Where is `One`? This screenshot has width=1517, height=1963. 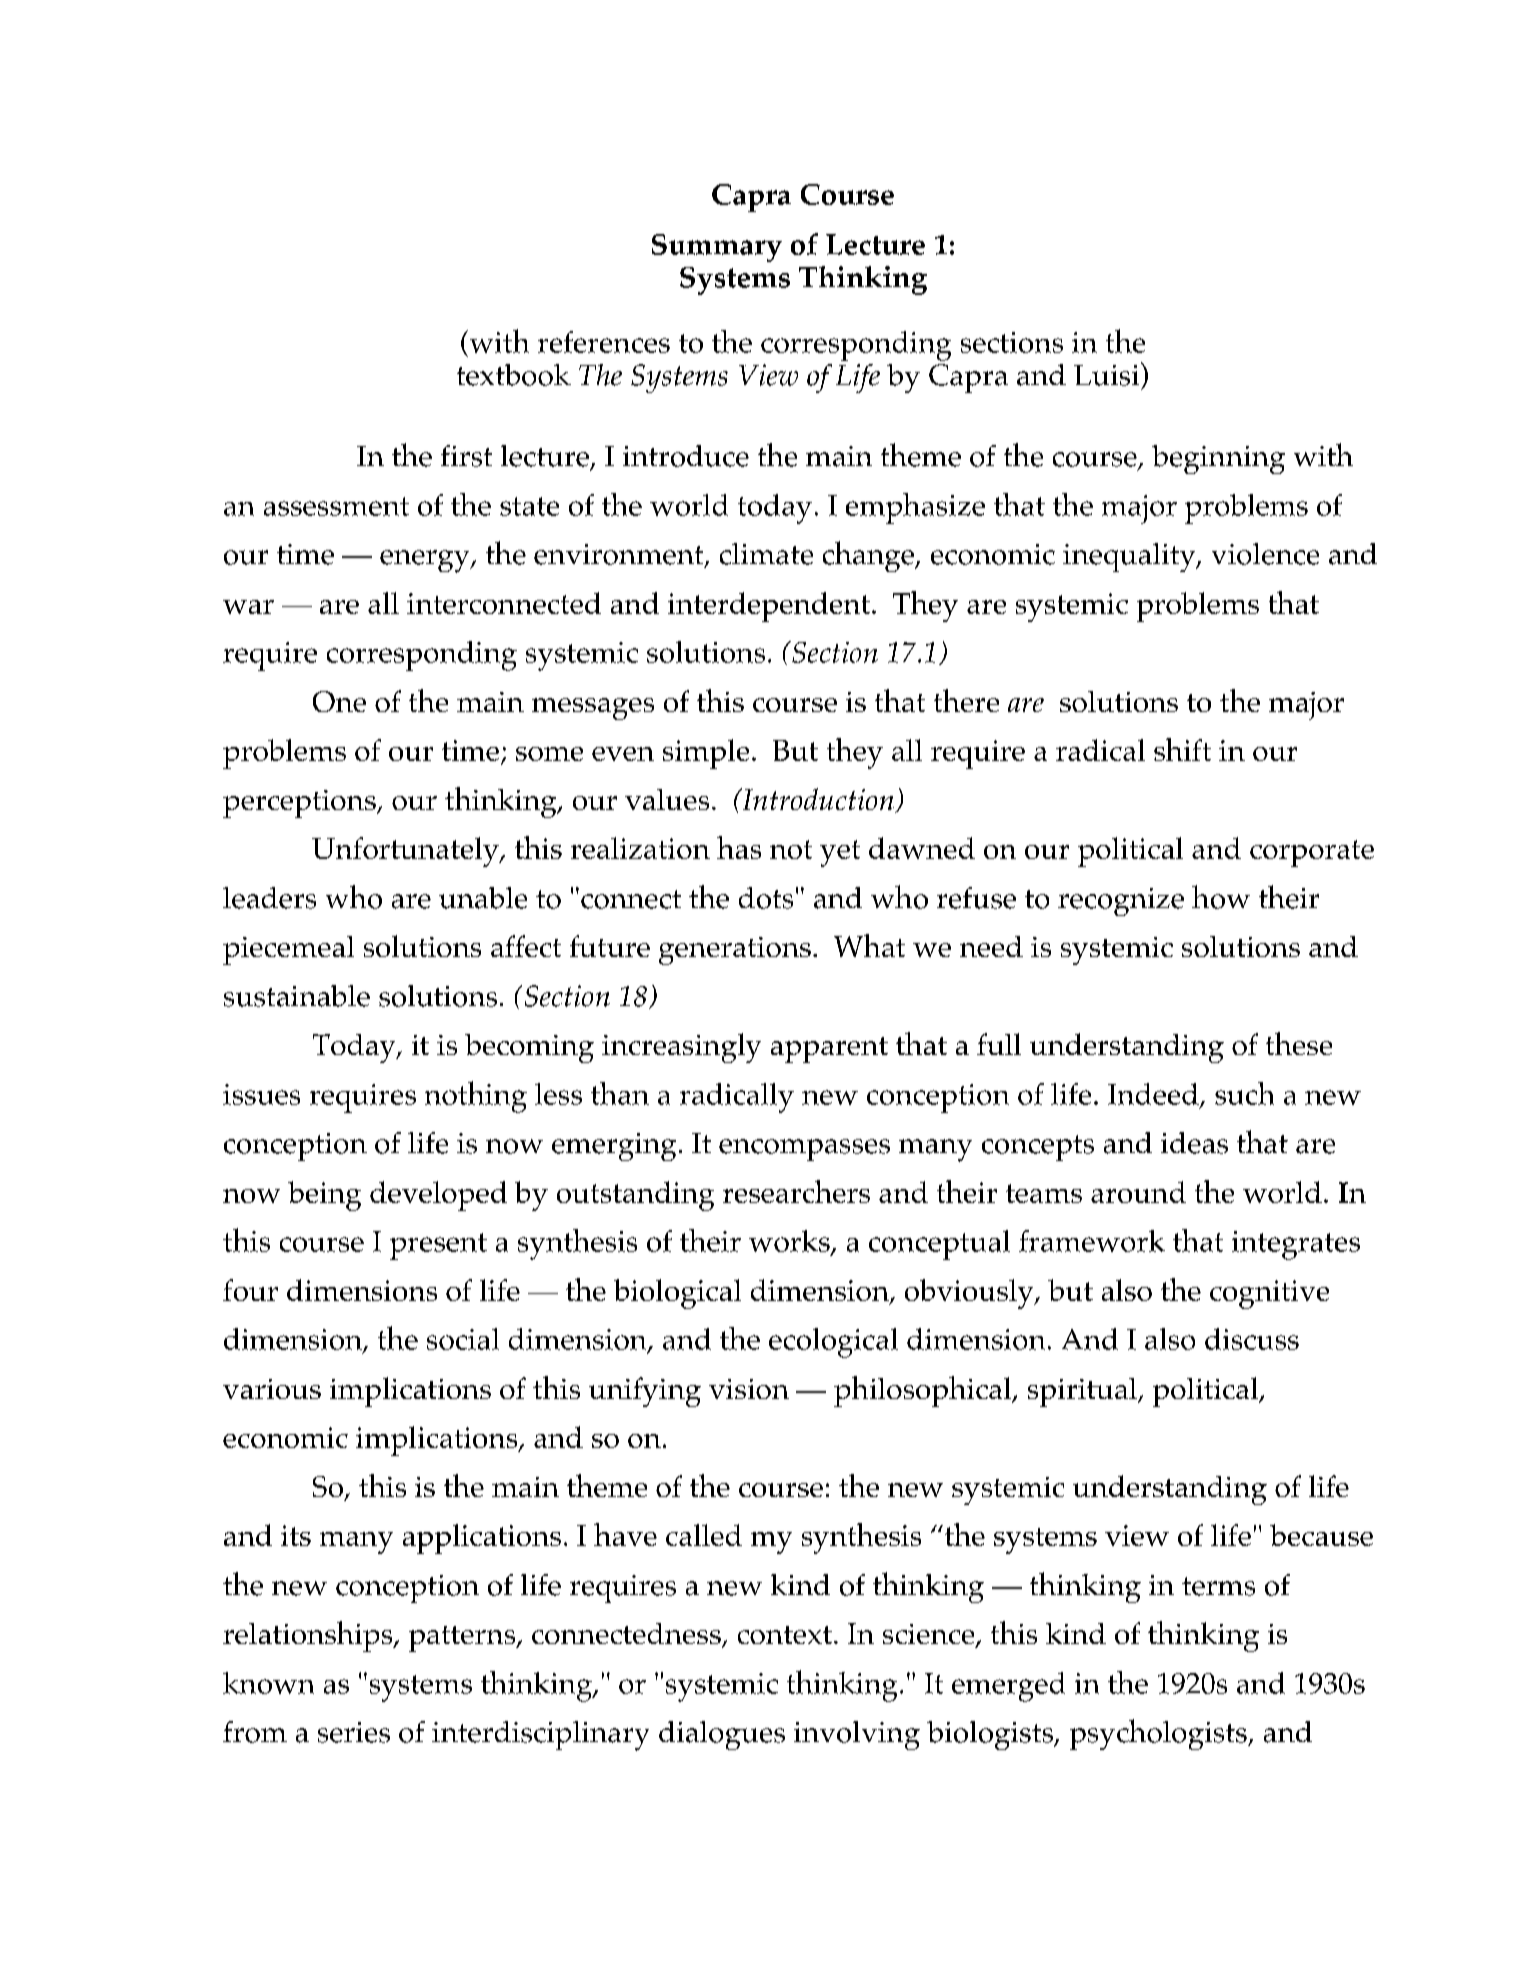 One is located at coordinates (339, 701).
